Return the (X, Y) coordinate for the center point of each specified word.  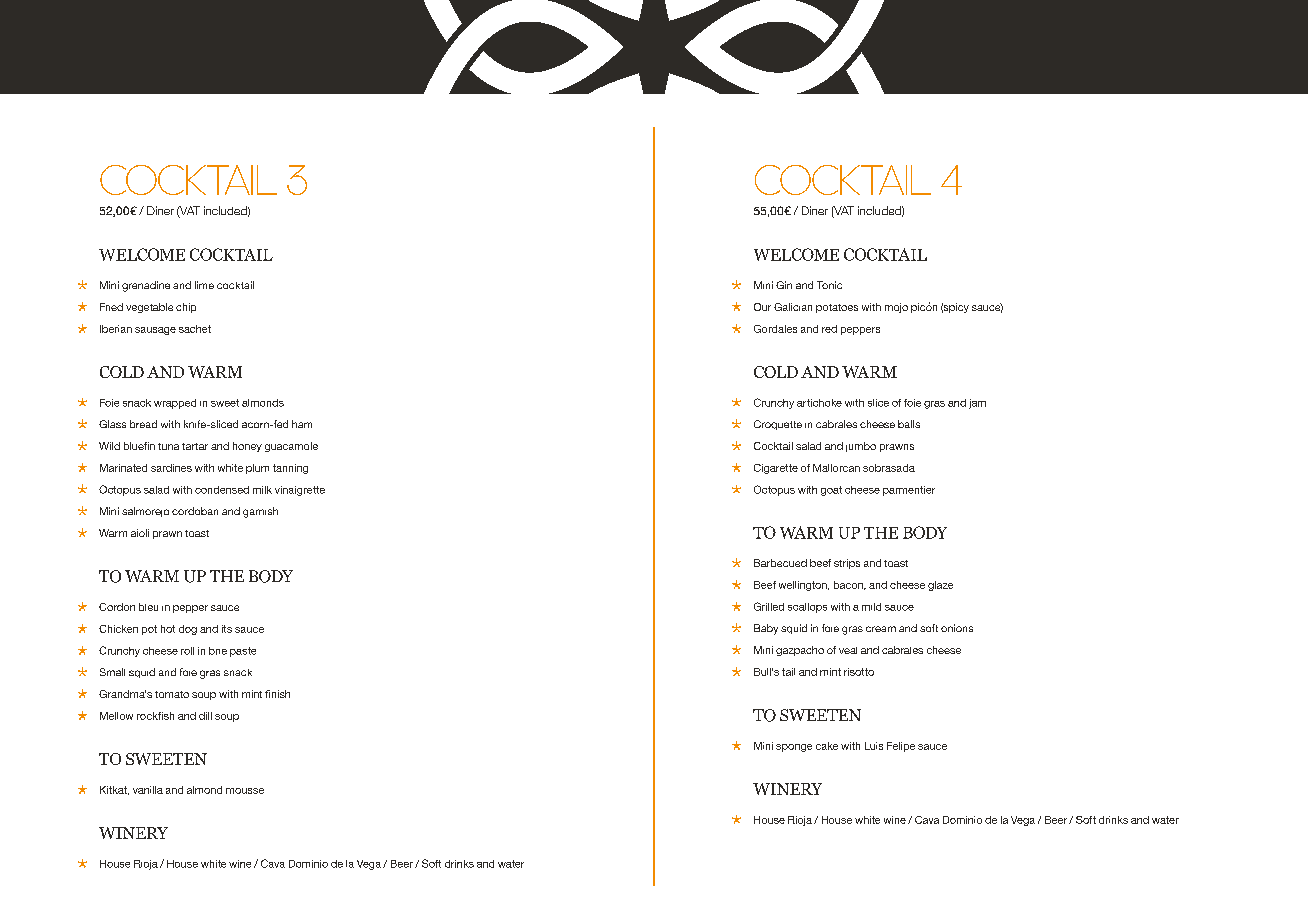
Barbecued (780, 563)
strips (847, 564)
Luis (874, 746)
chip (186, 308)
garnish (260, 512)
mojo (896, 308)
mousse (245, 791)
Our (762, 307)
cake (827, 746)
